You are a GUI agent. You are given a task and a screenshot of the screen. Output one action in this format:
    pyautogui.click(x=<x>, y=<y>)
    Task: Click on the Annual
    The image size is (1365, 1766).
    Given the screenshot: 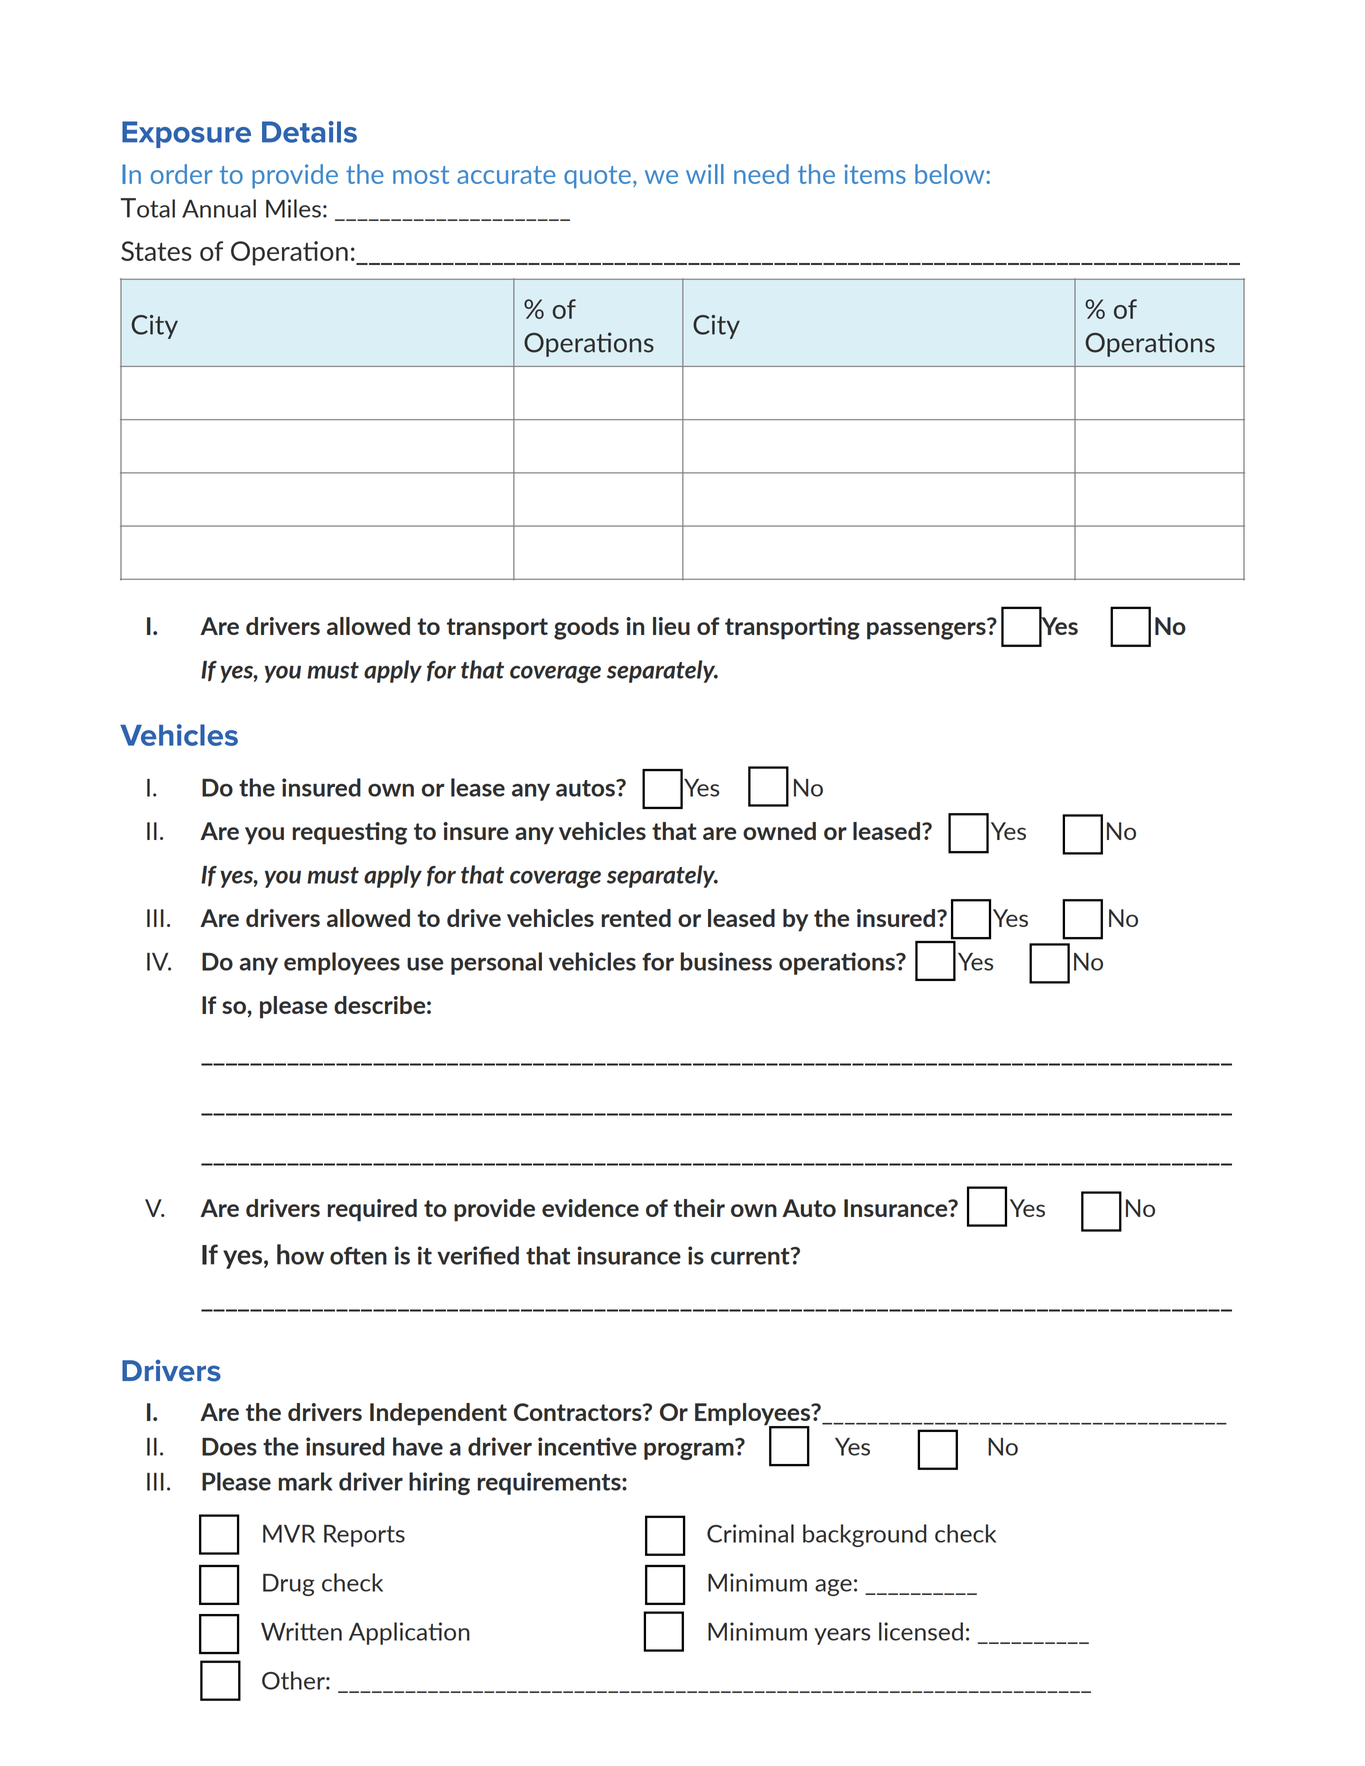 What is the action you would take?
    pyautogui.click(x=219, y=208)
